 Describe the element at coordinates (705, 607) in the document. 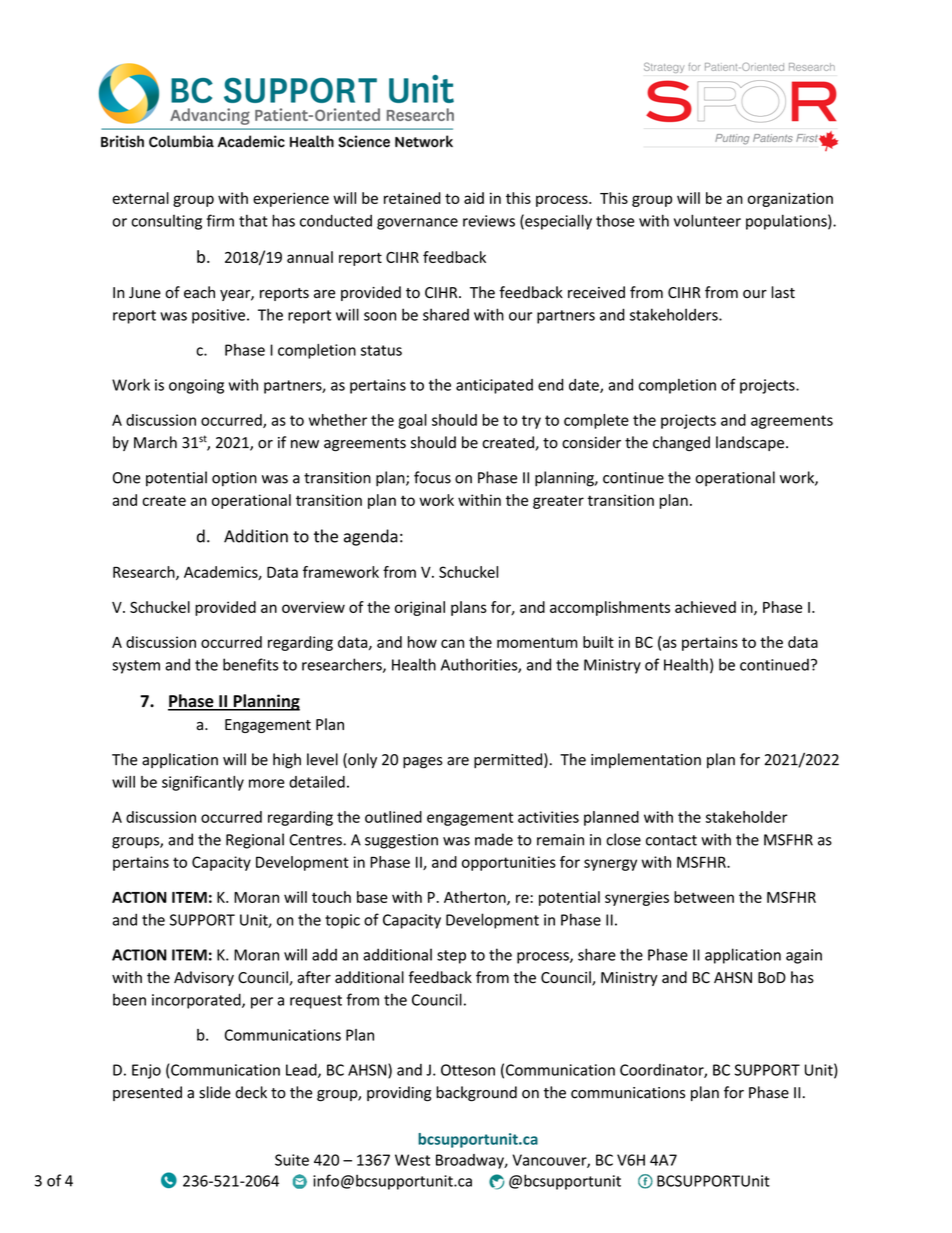

I see `achieved` at that location.
